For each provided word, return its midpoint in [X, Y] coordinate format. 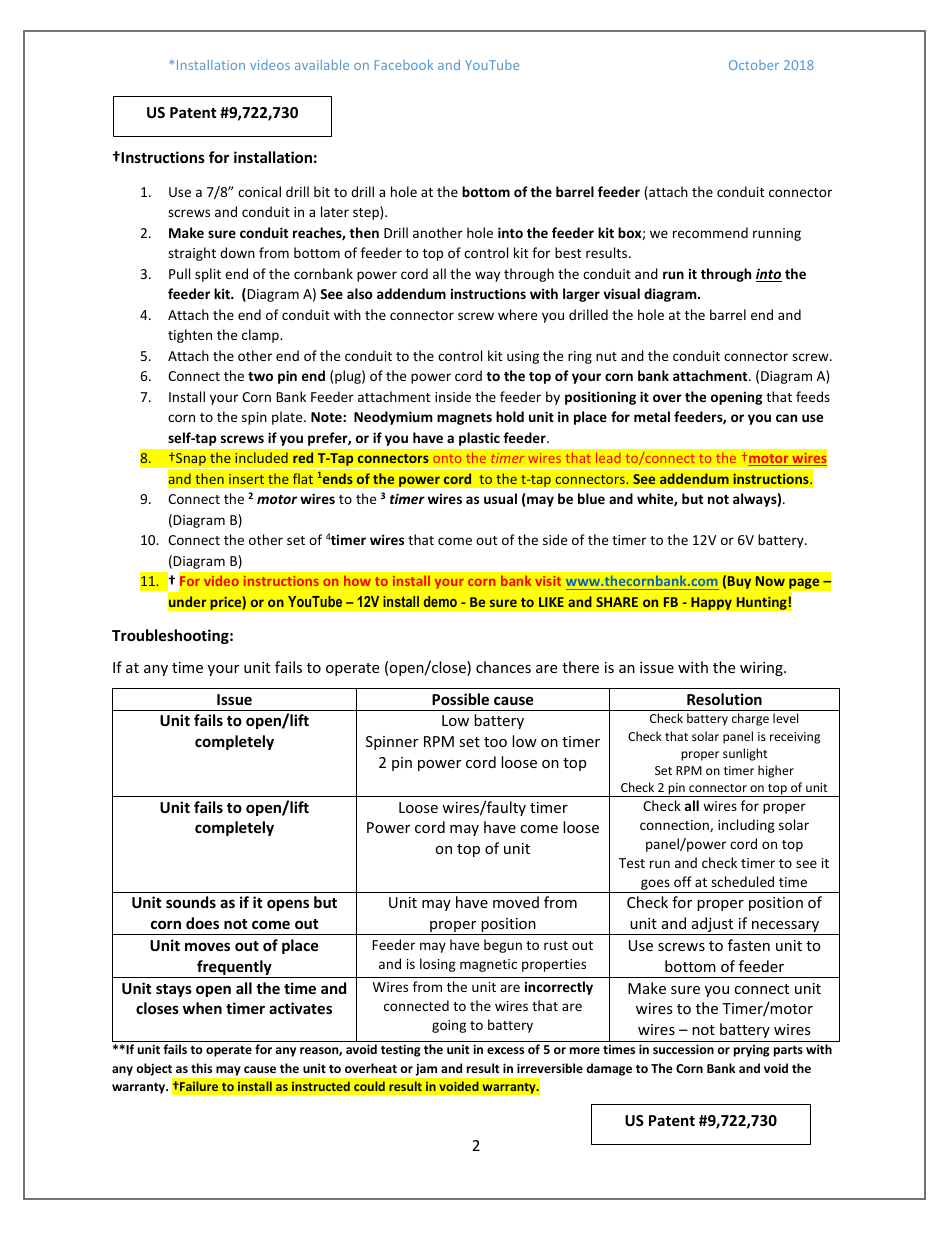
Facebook [404, 64]
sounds [191, 902]
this [201, 1068]
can [786, 418]
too [495, 742]
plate [288, 418]
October [754, 65]
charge [750, 719]
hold [510, 416]
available [322, 64]
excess [505, 1050]
